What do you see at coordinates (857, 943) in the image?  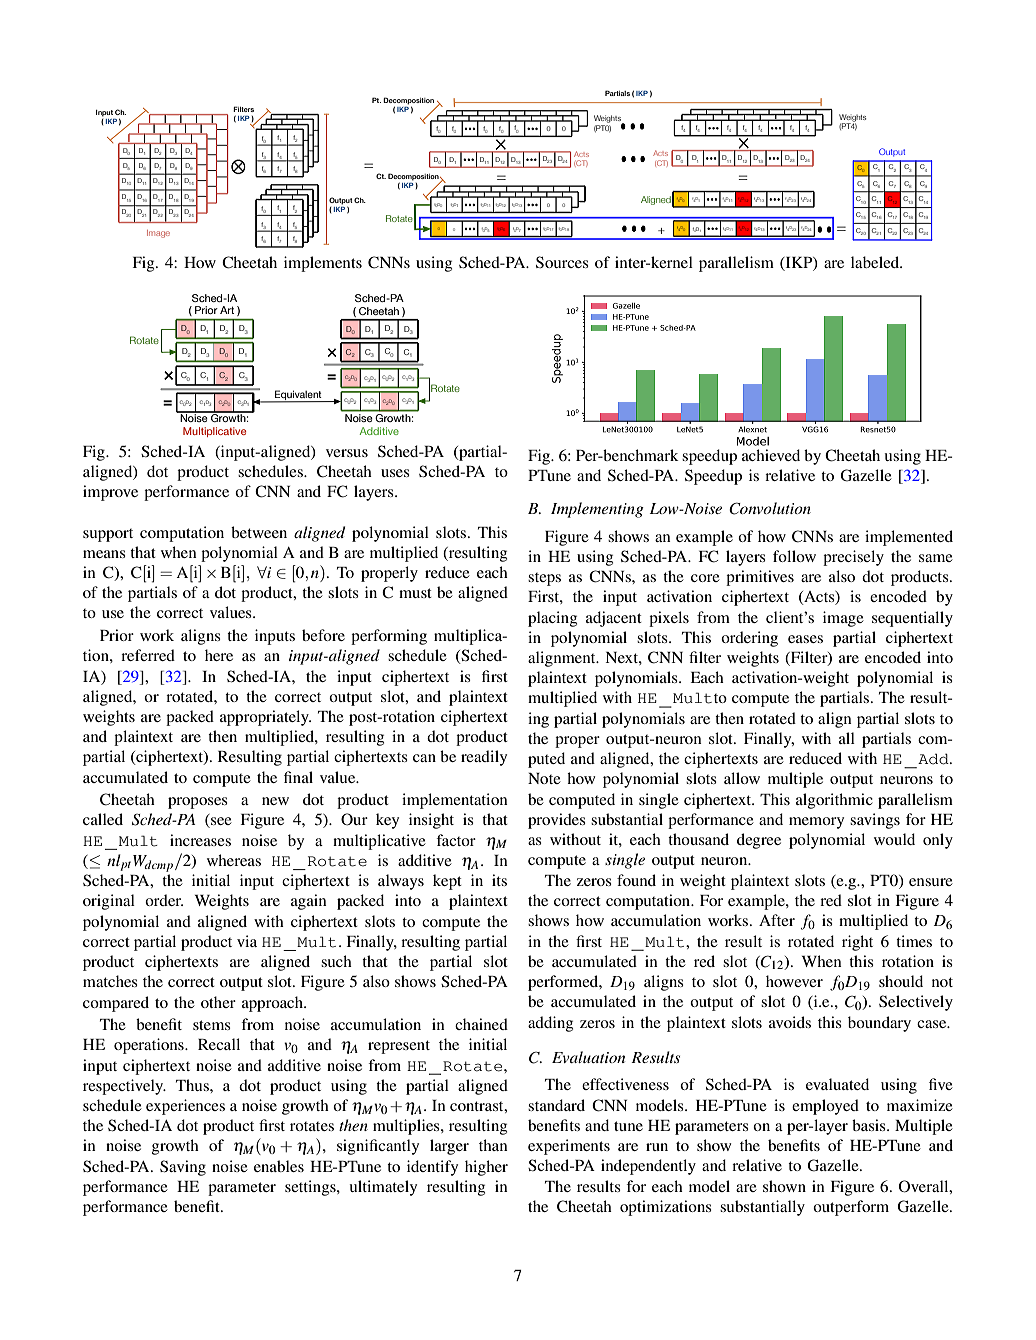 I see `right` at bounding box center [857, 943].
